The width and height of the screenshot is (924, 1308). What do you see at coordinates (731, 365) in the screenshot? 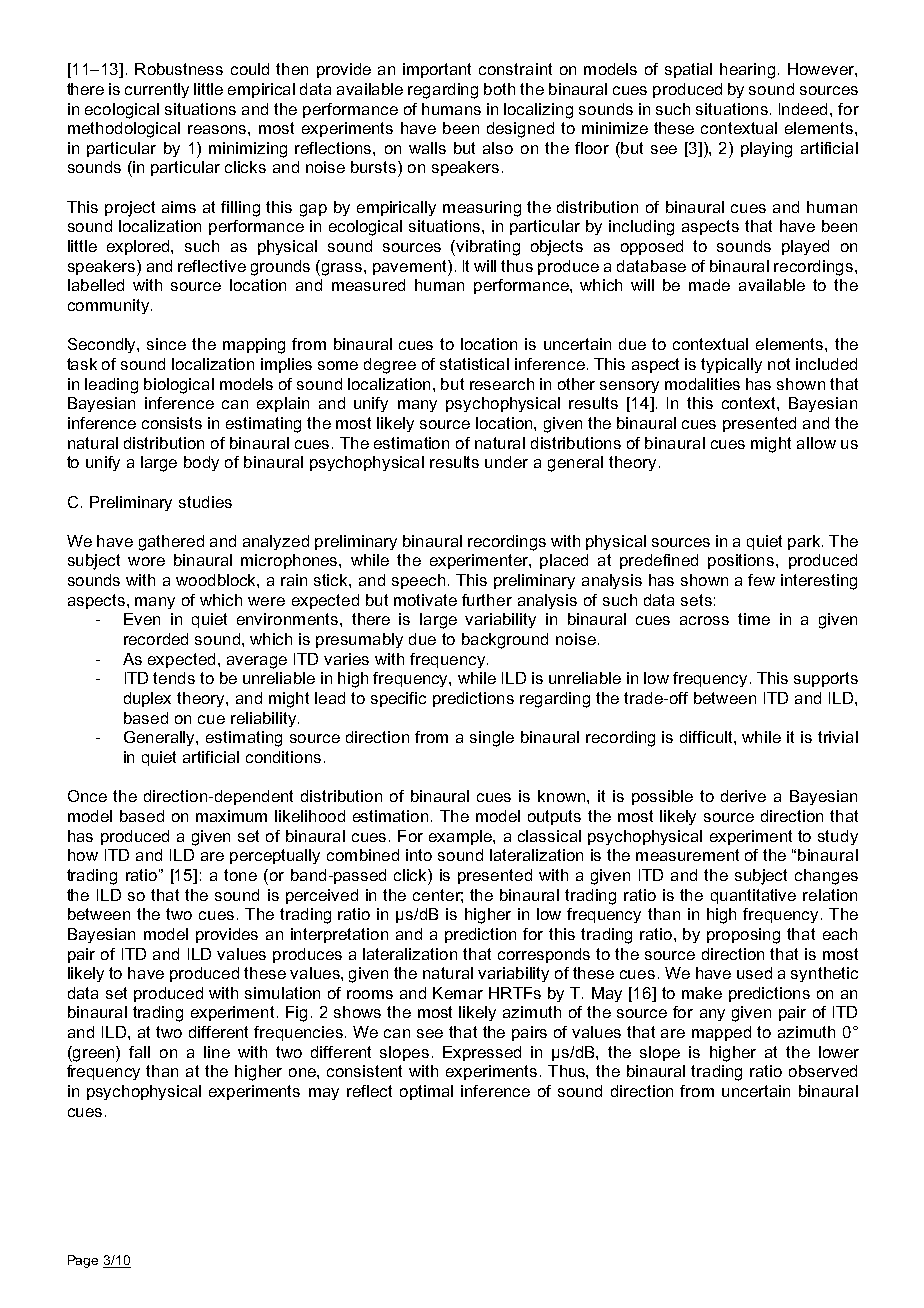
I see `typically` at bounding box center [731, 365].
